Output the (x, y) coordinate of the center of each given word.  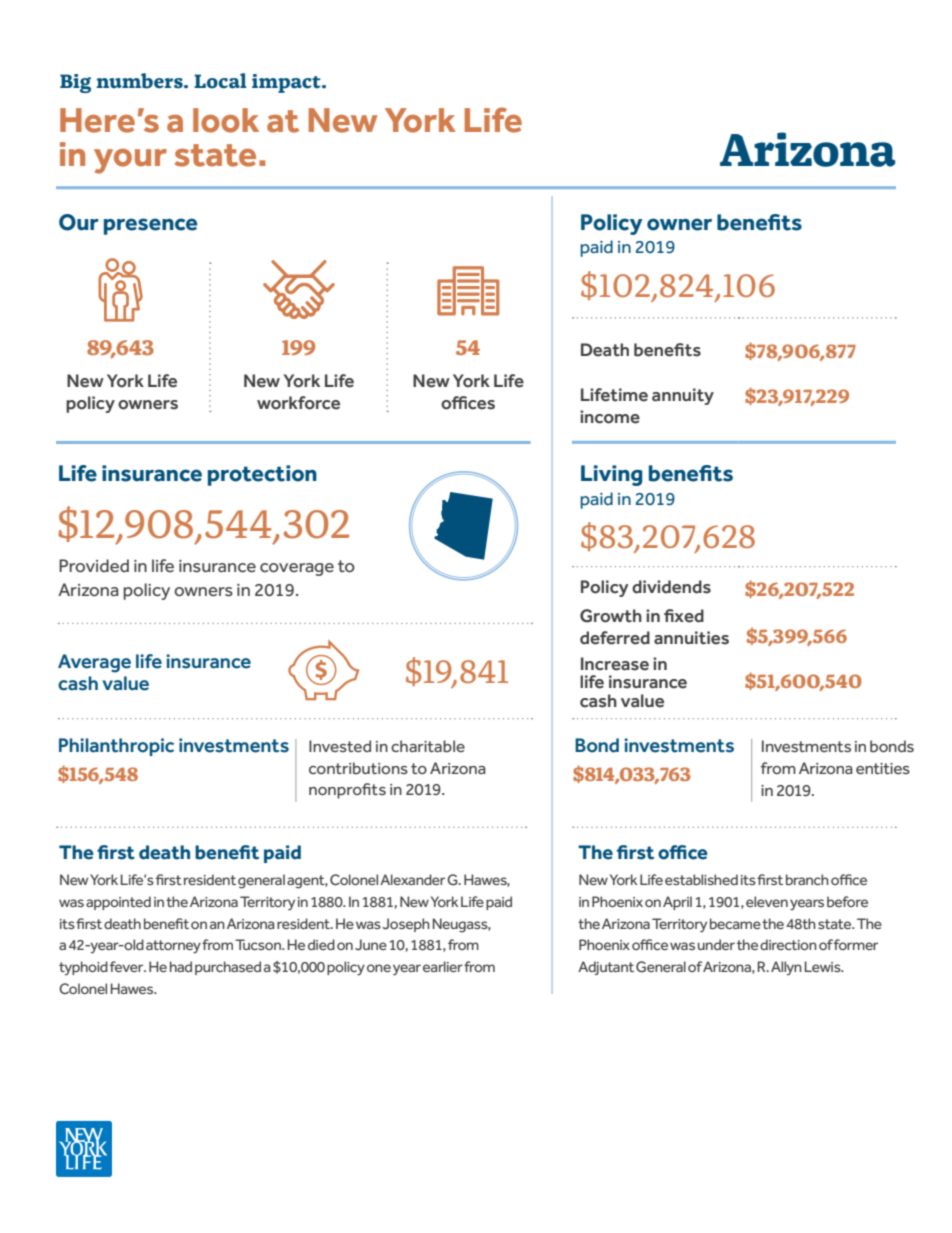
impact (287, 83)
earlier (443, 966)
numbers (140, 81)
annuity (683, 396)
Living (612, 475)
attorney (173, 947)
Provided (94, 566)
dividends (671, 587)
